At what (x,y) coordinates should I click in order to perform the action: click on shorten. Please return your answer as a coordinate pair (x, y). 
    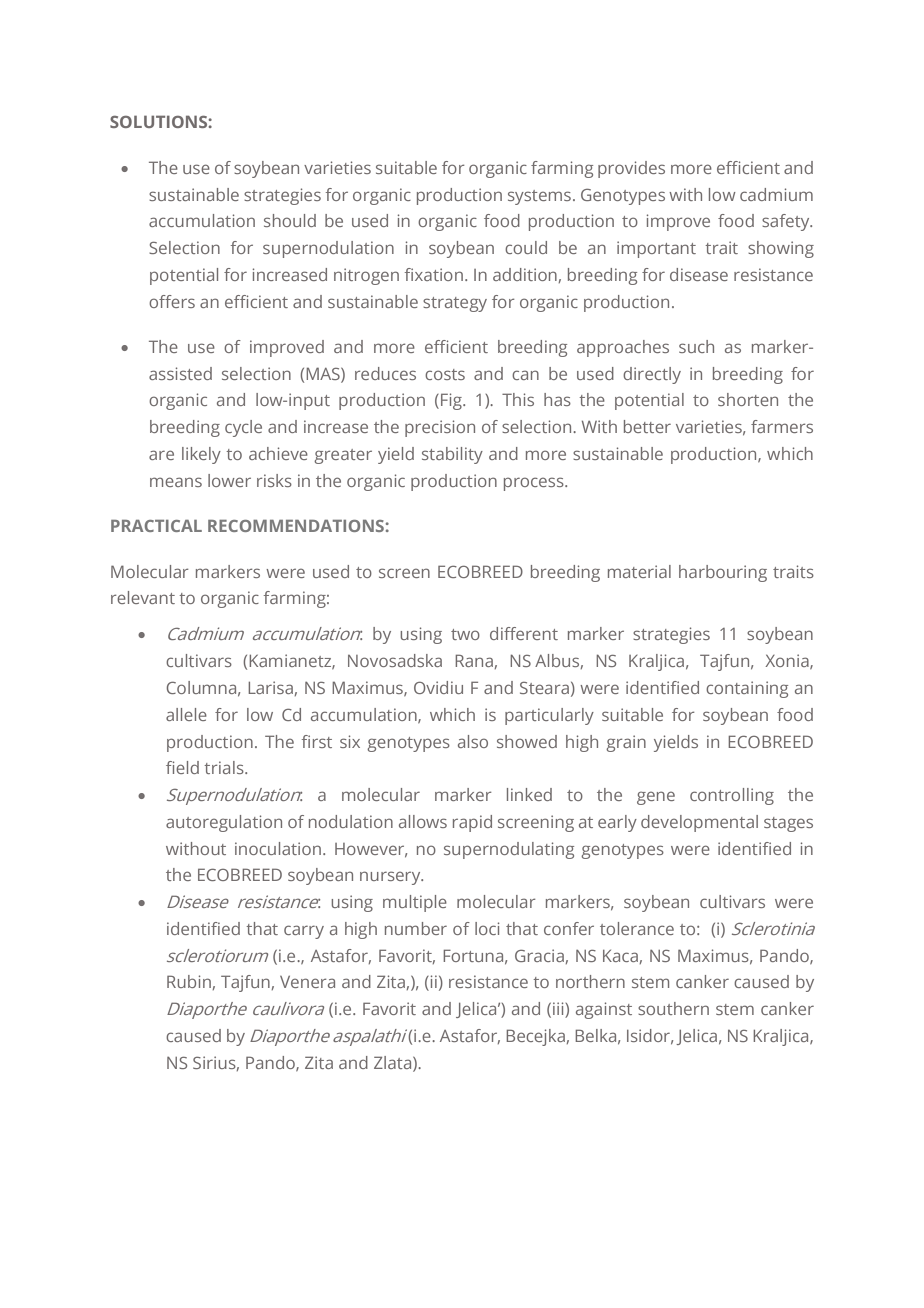
    Looking at the image, I should click on (748, 399).
